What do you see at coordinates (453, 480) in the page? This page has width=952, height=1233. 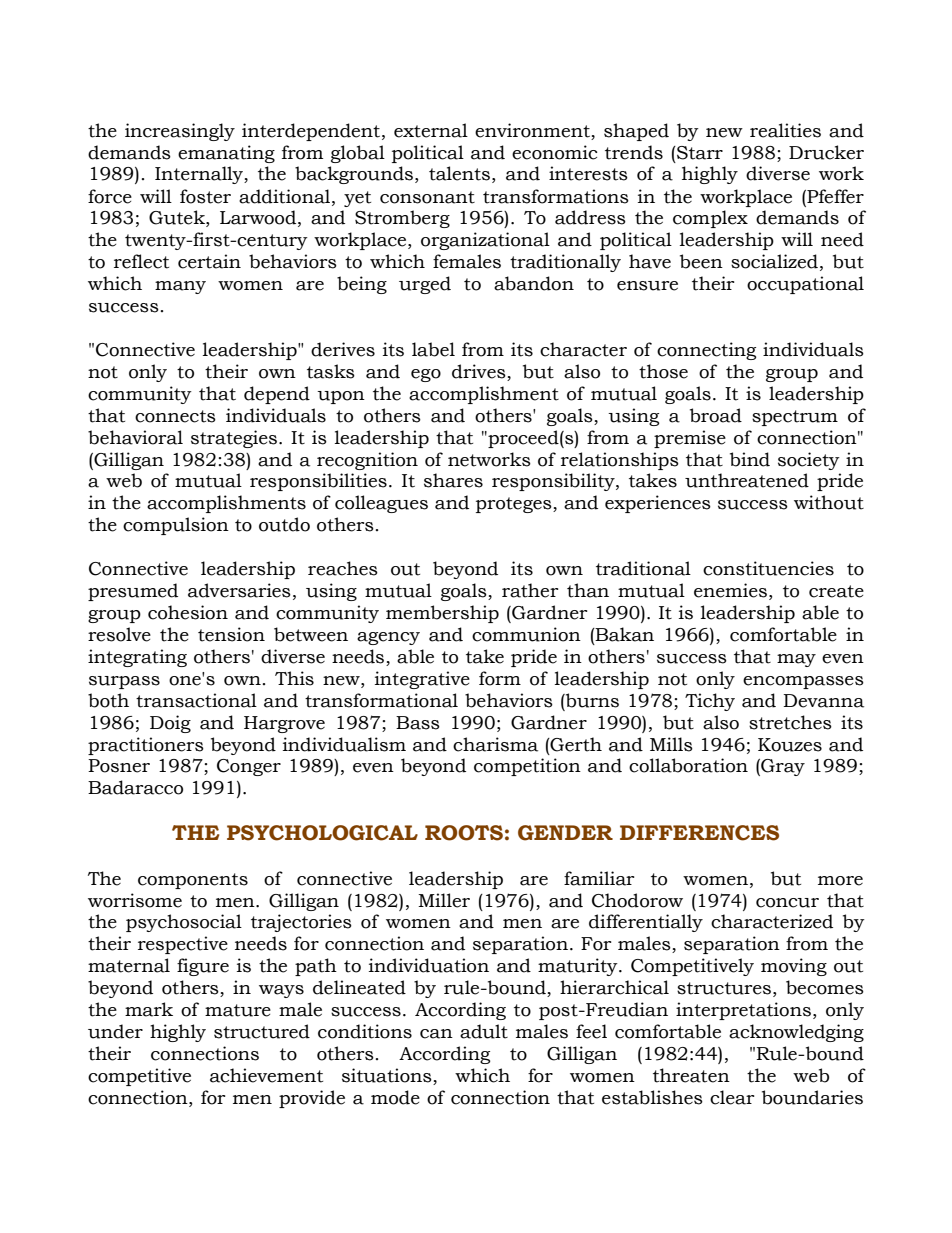 I see `shares` at bounding box center [453, 480].
